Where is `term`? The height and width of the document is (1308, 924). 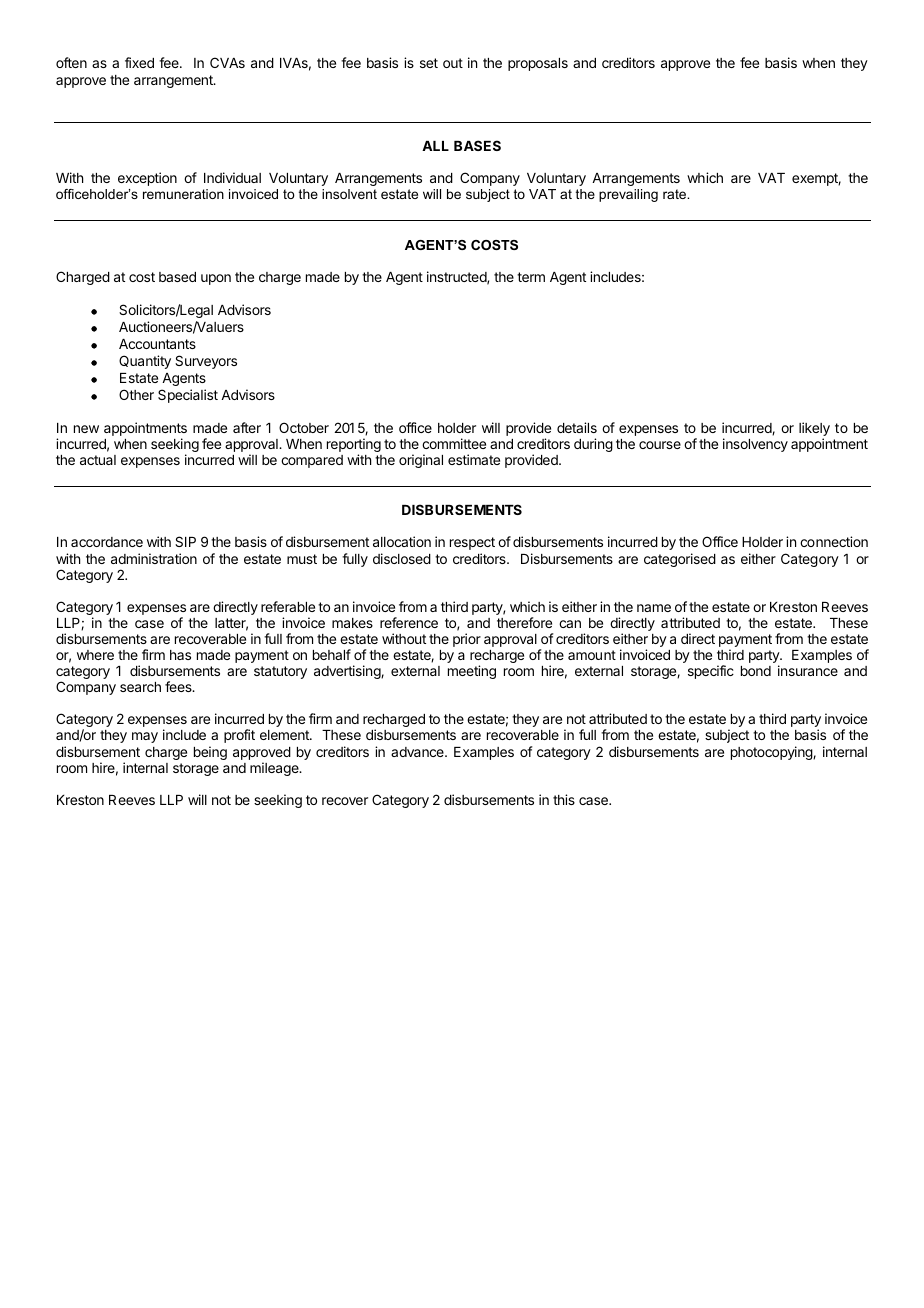 term is located at coordinates (531, 277).
